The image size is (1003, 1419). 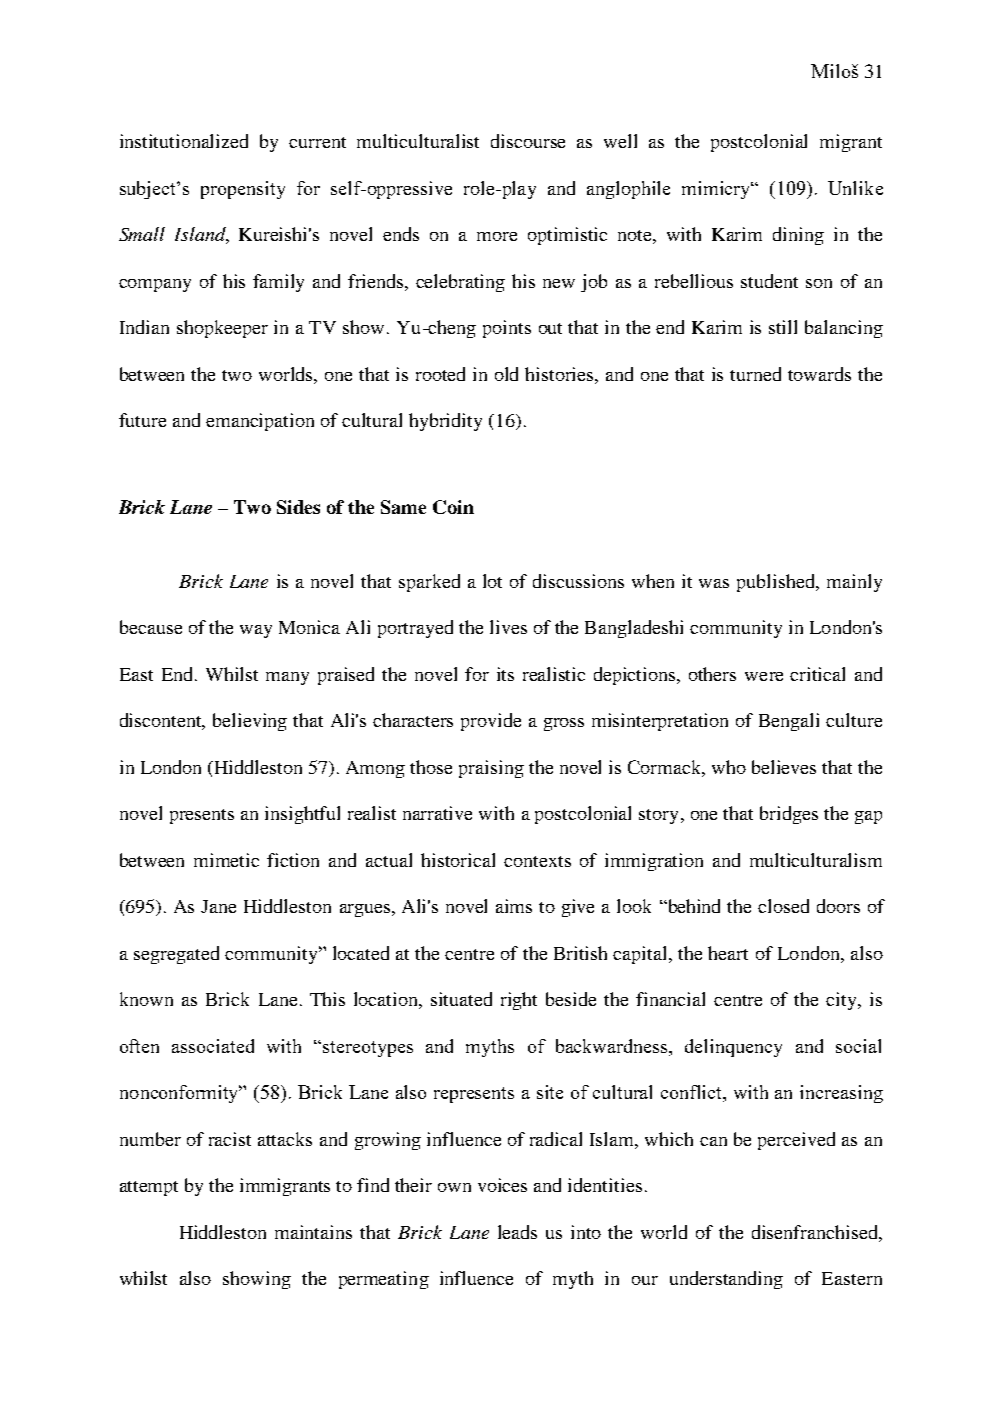 I want to click on segregated, so click(x=176, y=955).
